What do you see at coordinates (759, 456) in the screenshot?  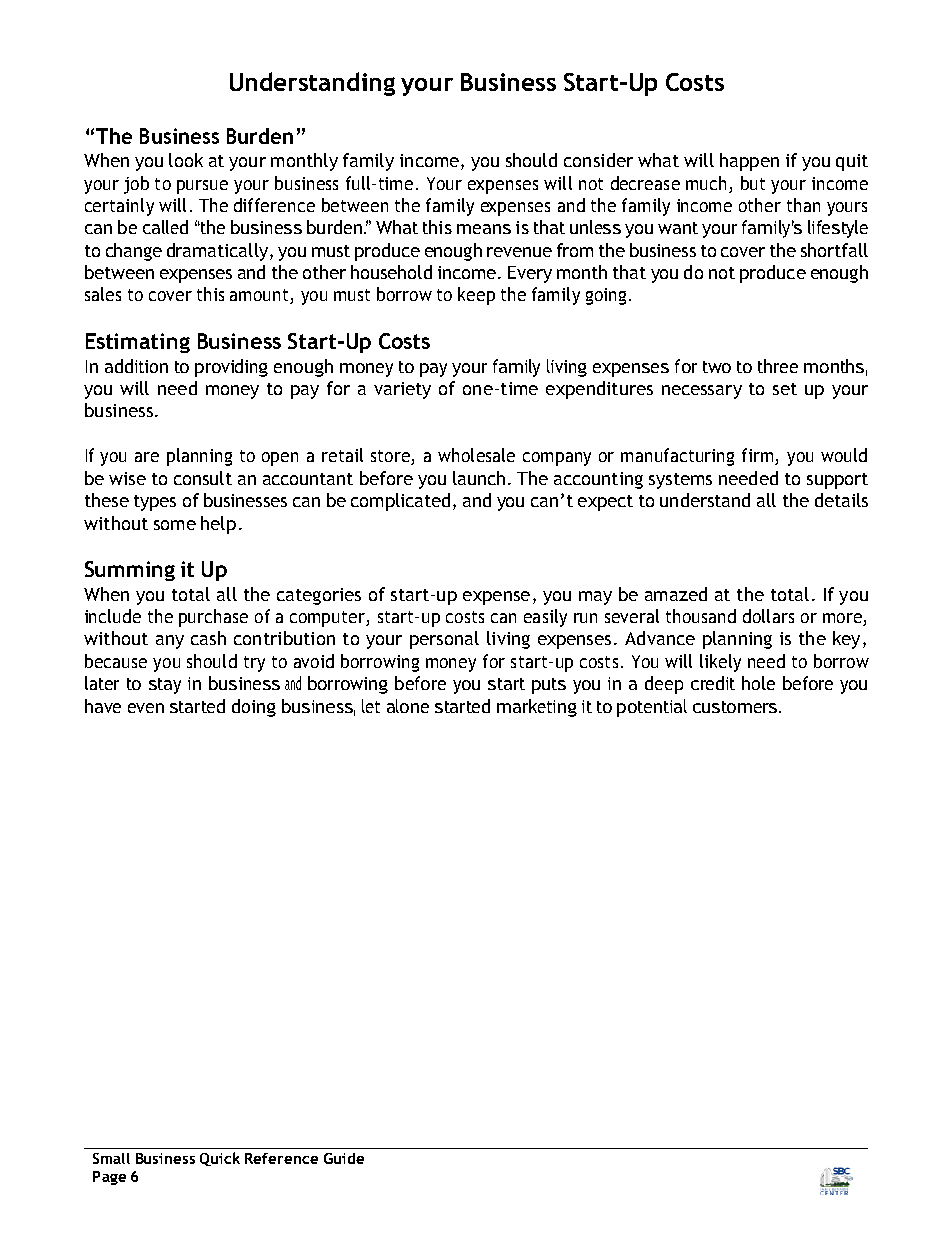 I see `firm` at bounding box center [759, 456].
